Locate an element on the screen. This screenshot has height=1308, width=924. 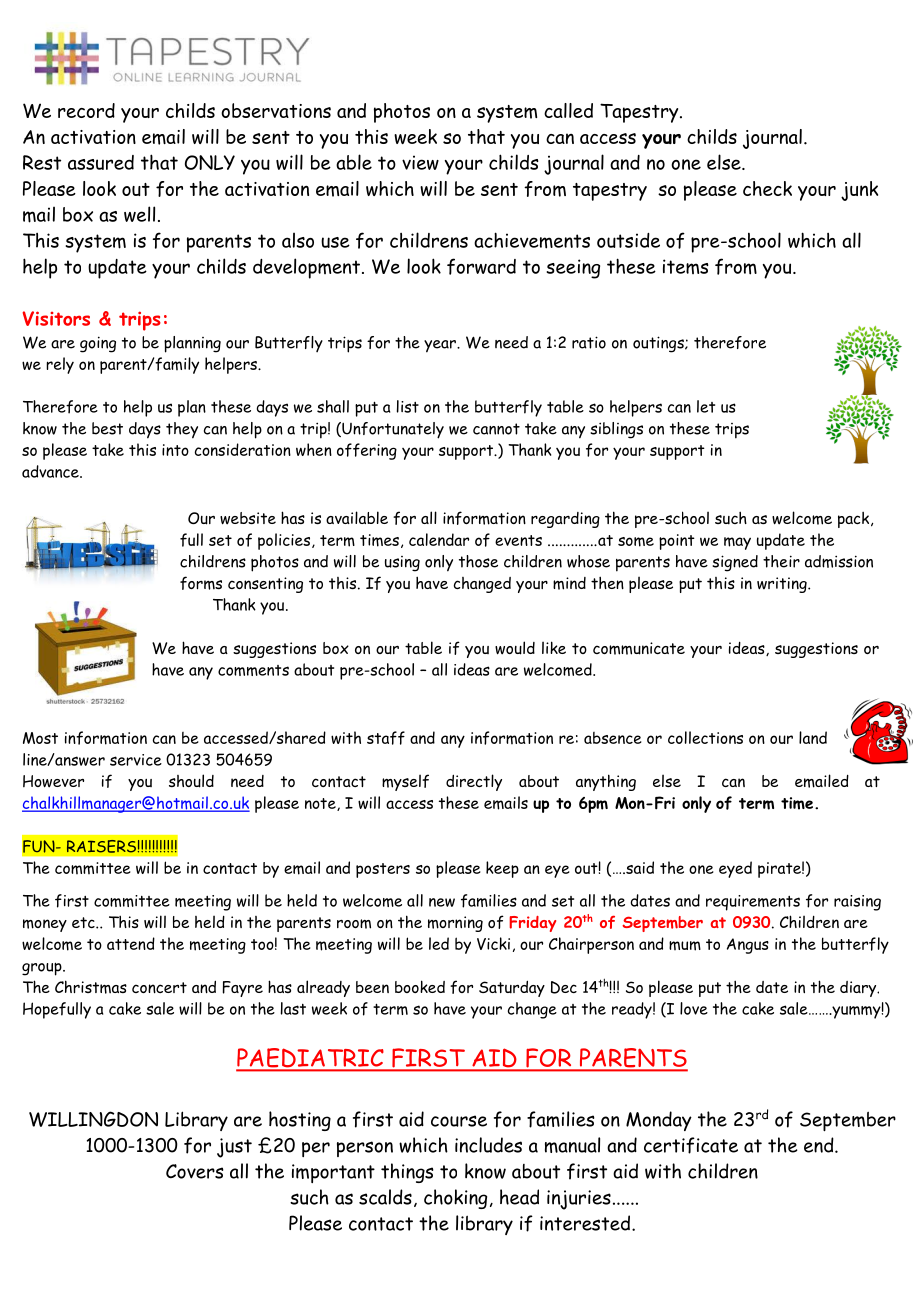
check is located at coordinates (767, 188).
